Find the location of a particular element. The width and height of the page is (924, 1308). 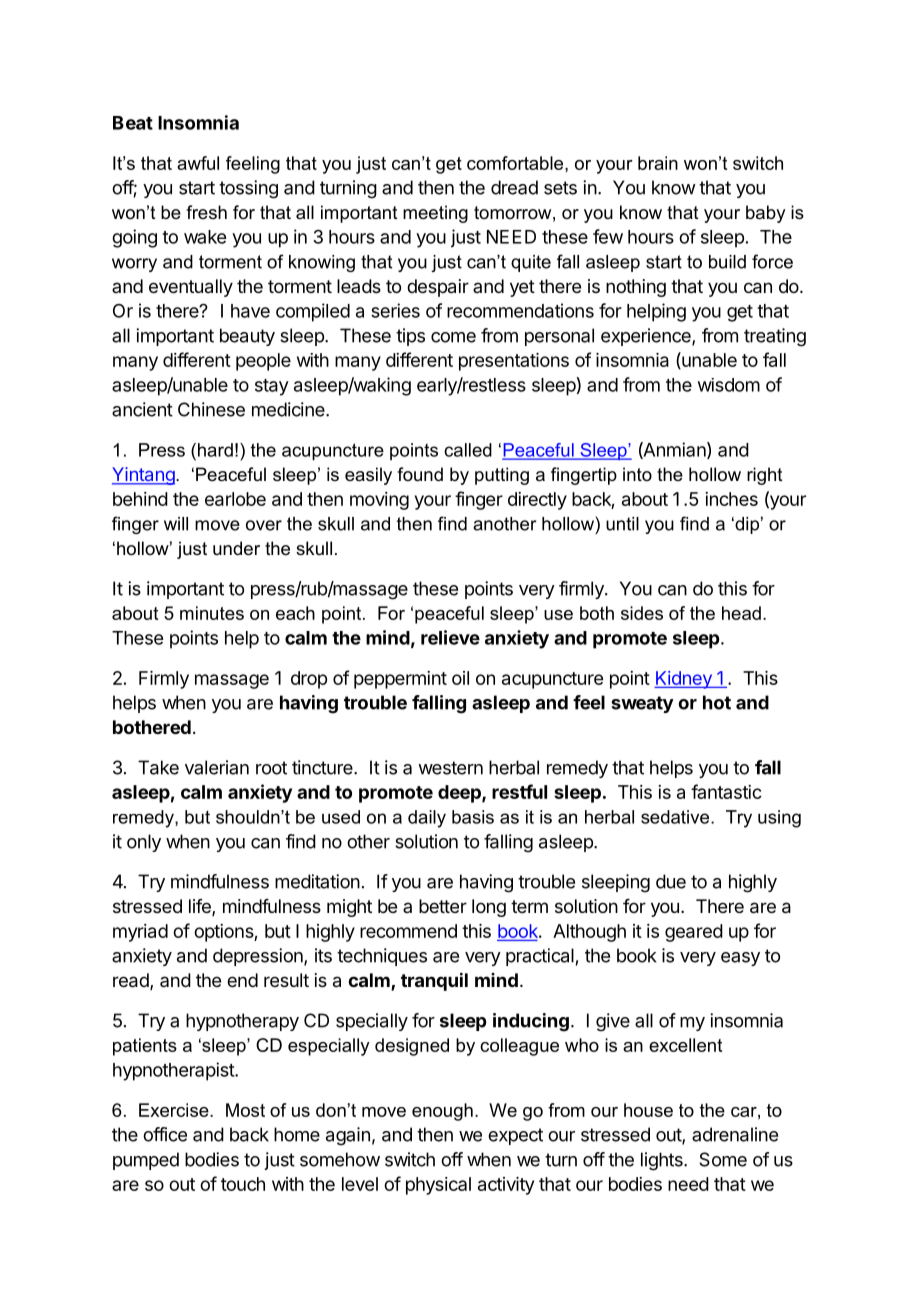

minutes is located at coordinates (212, 613).
